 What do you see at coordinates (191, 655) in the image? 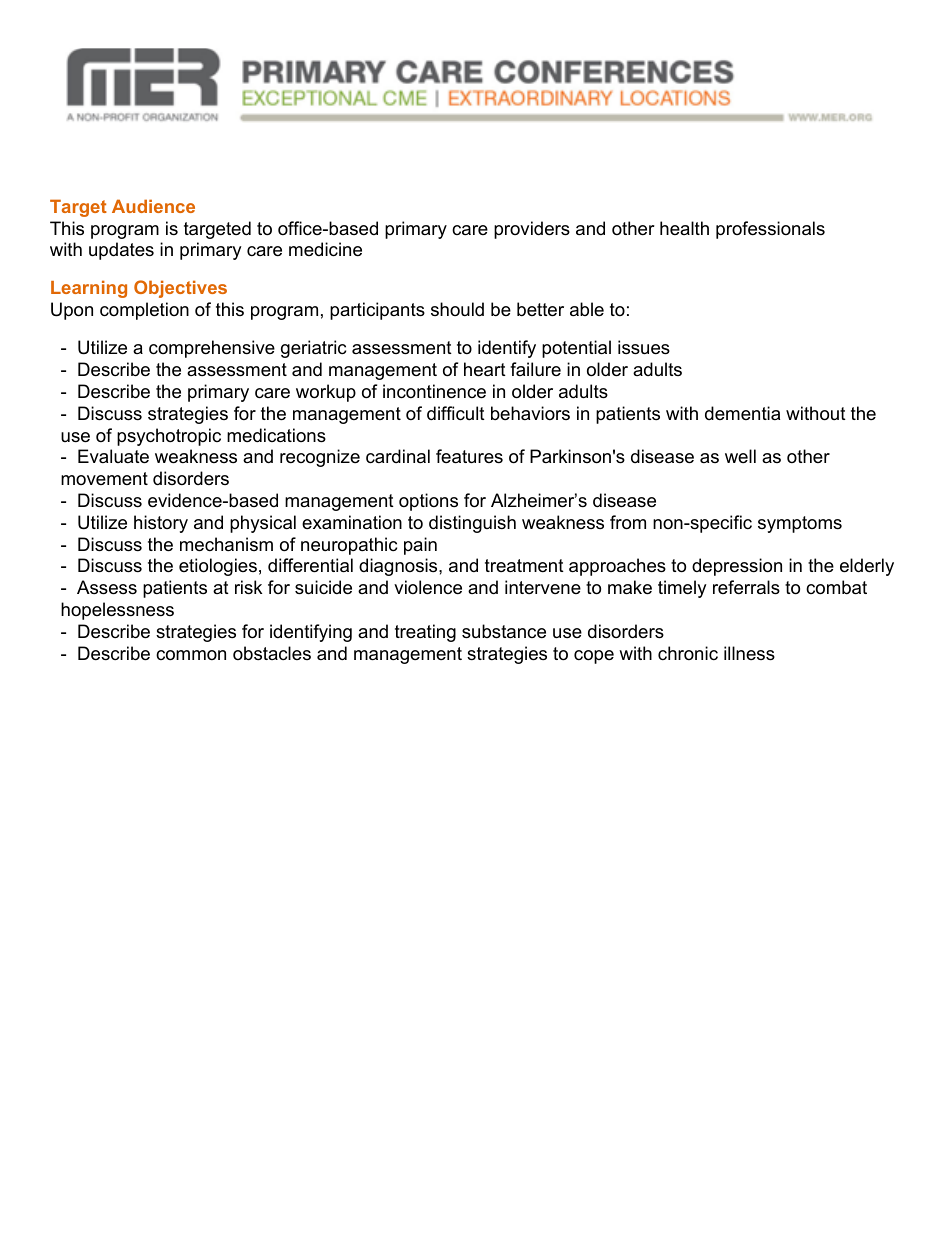
I see `common` at bounding box center [191, 655].
